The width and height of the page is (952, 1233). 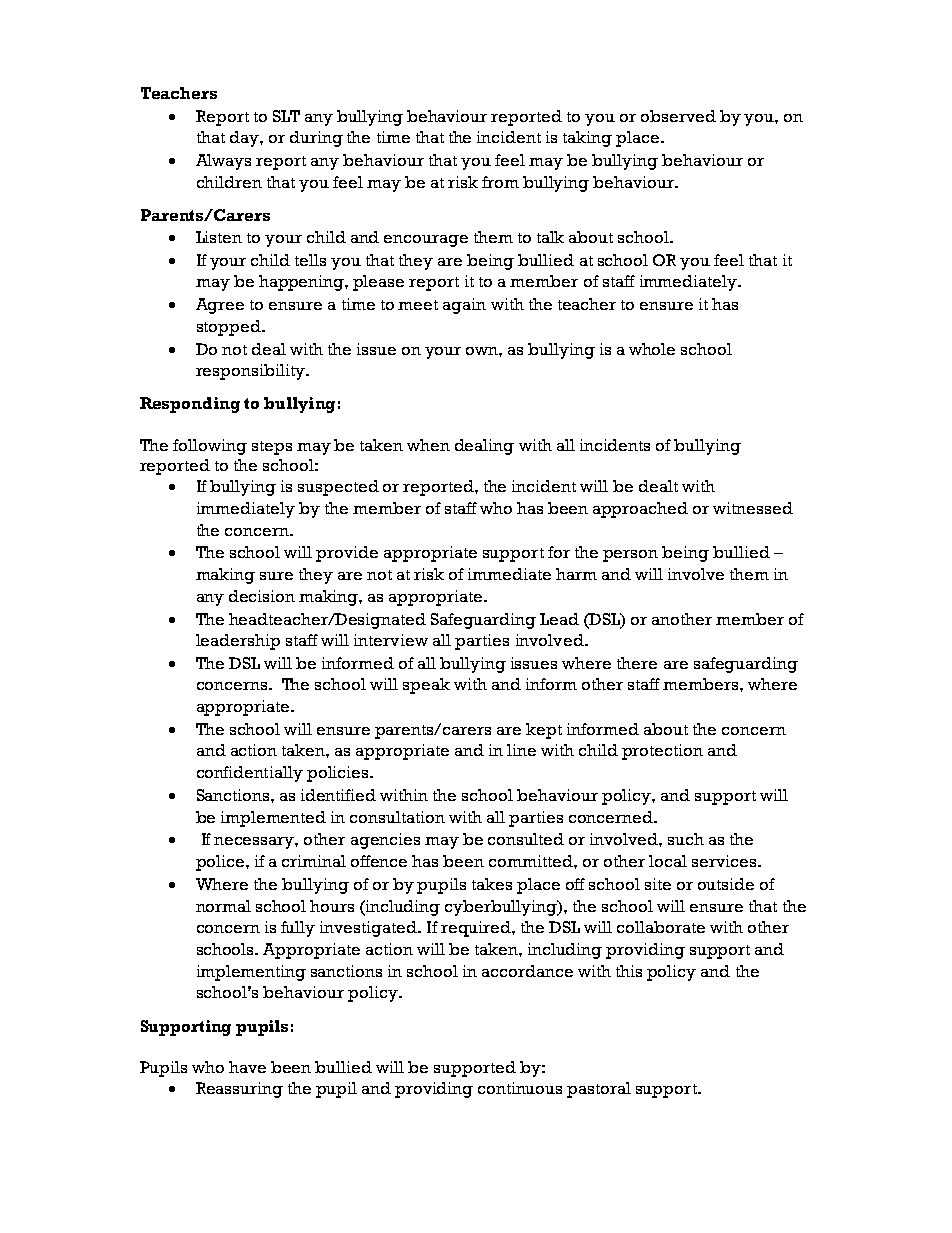 I want to click on day, so click(x=245, y=139).
